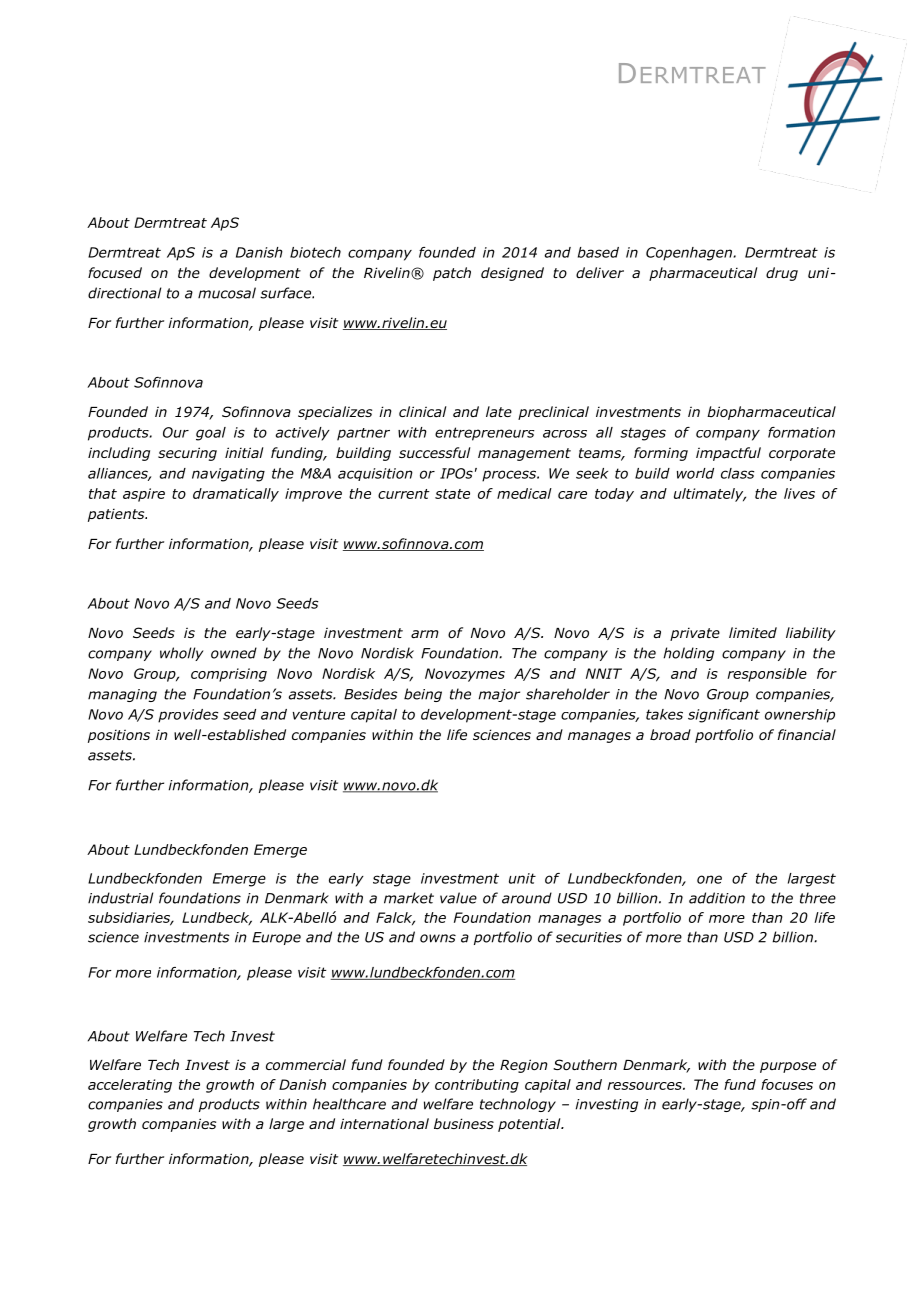 This image has width=924, height=1308. I want to click on mucosal, so click(227, 293).
